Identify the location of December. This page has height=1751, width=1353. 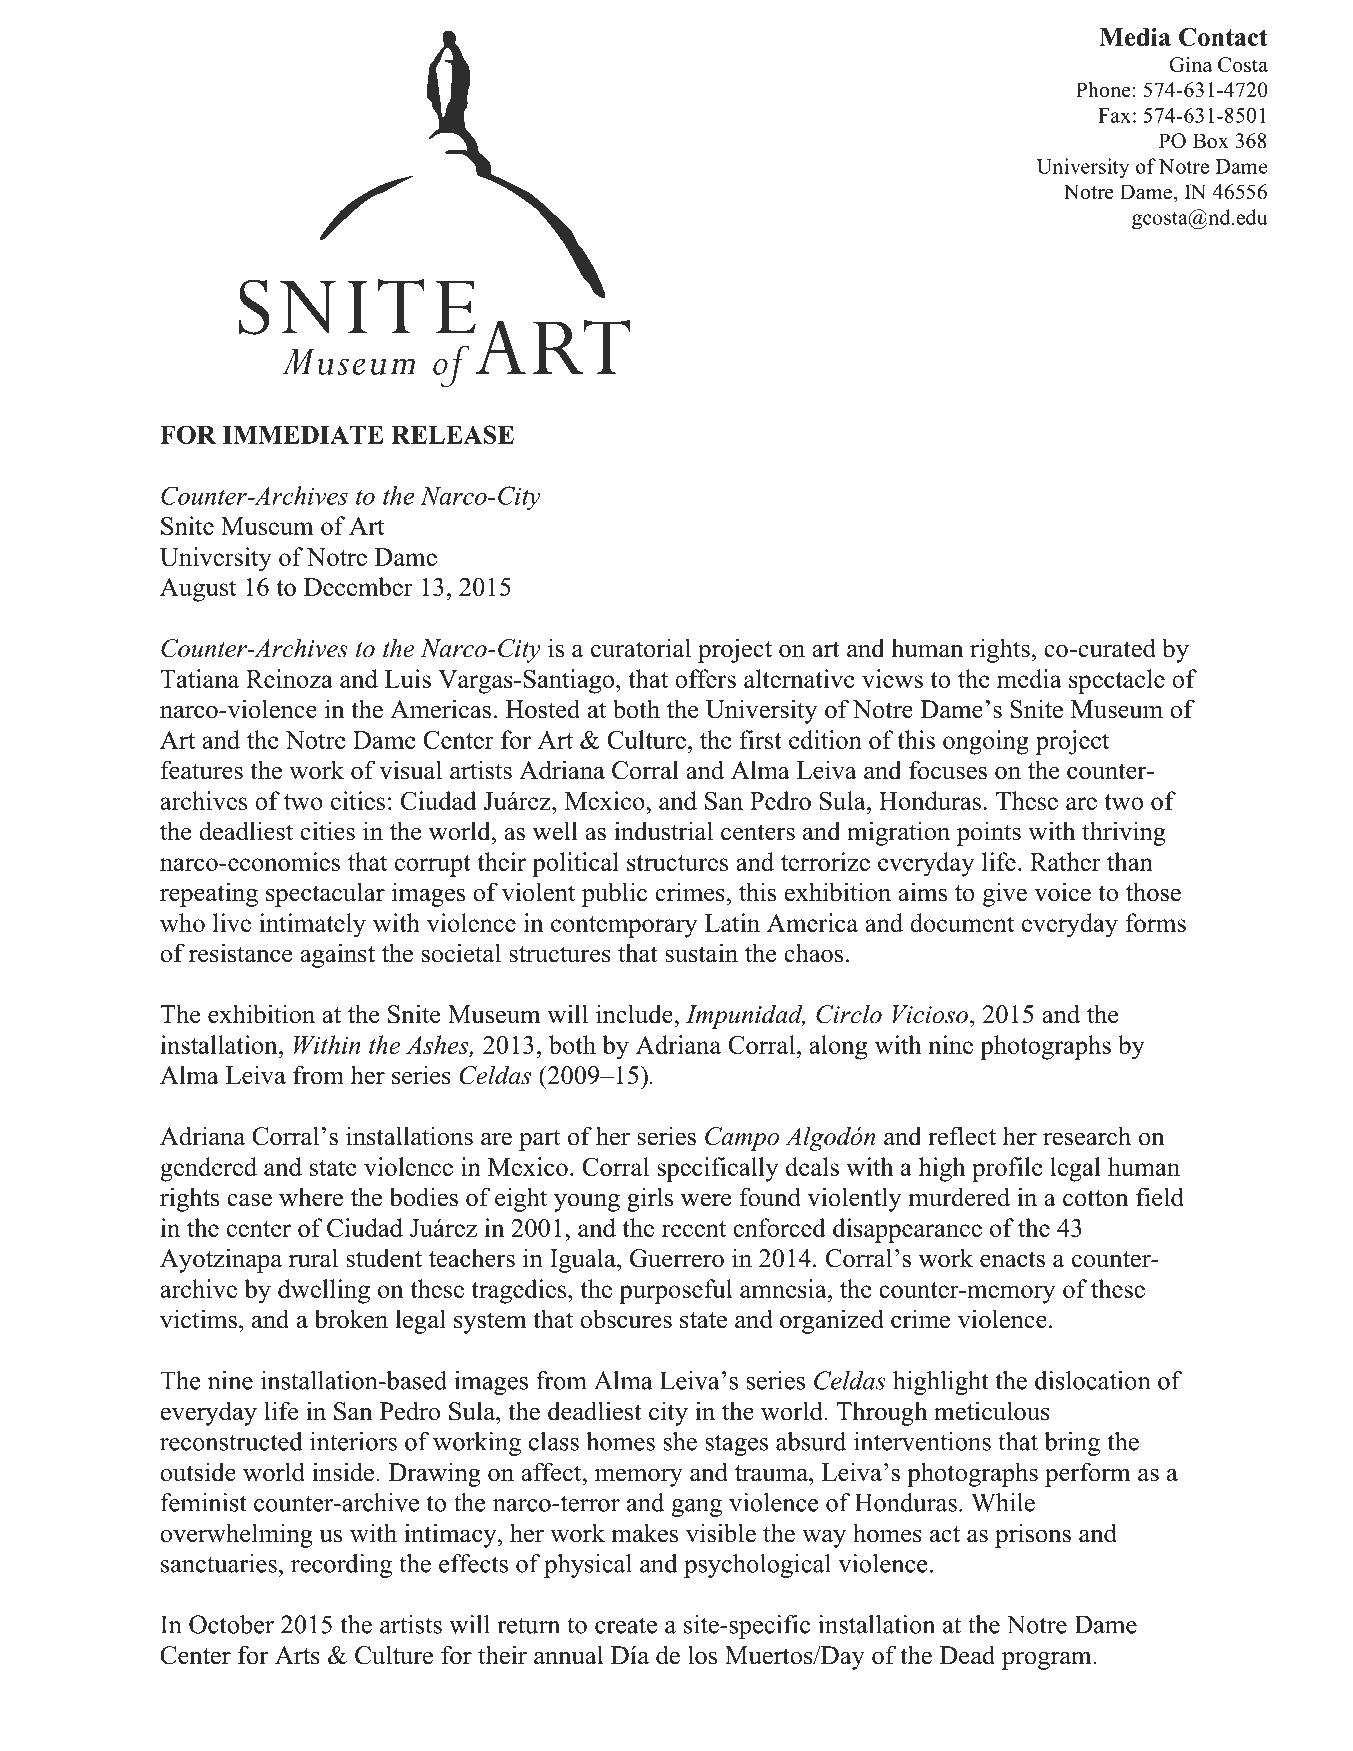
(358, 586).
